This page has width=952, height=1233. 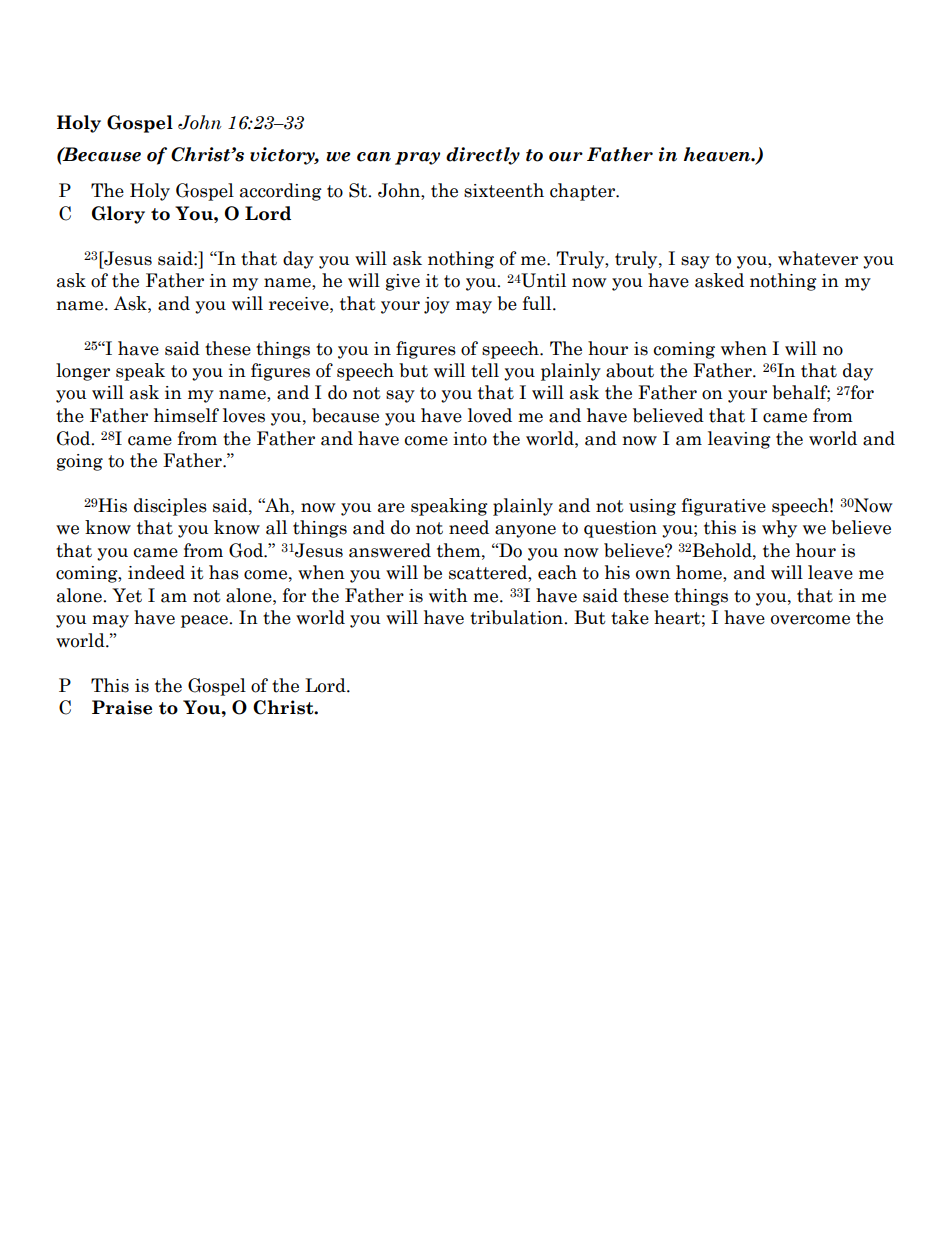 What do you see at coordinates (630, 617) in the page?
I see `take` at bounding box center [630, 617].
